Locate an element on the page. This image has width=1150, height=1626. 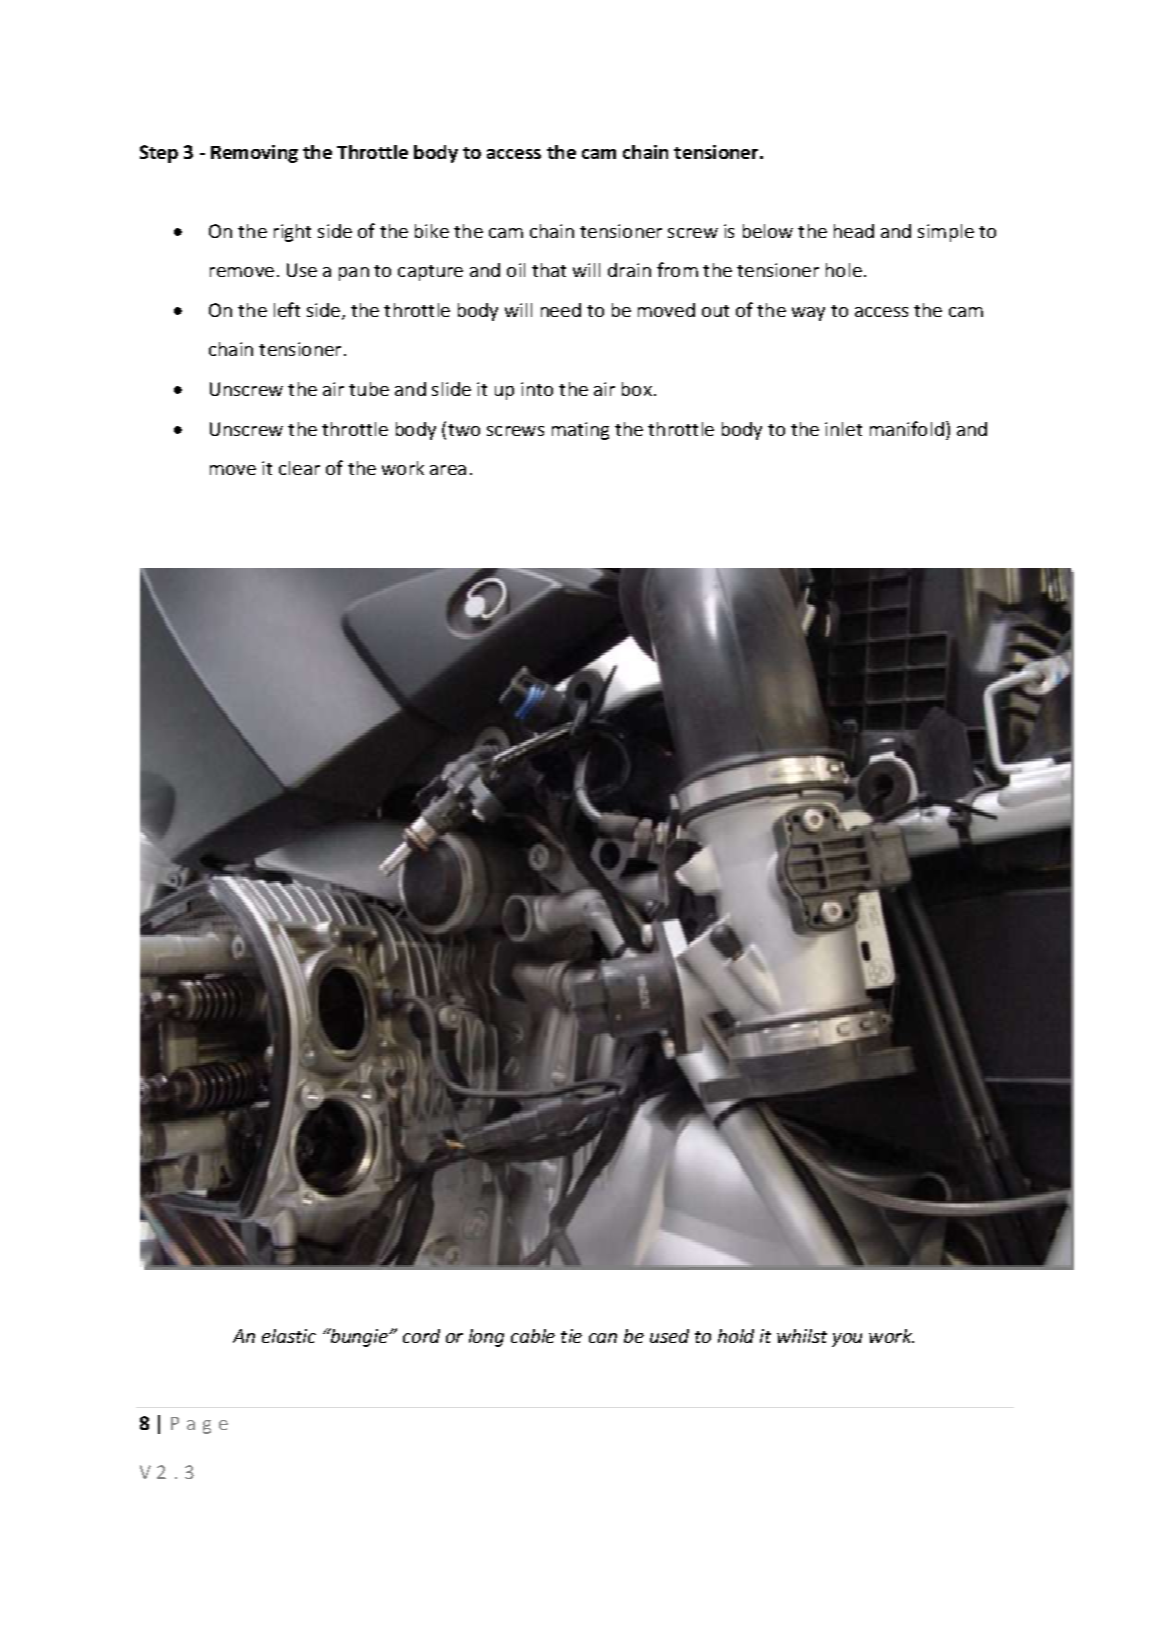
head is located at coordinates (854, 231).
